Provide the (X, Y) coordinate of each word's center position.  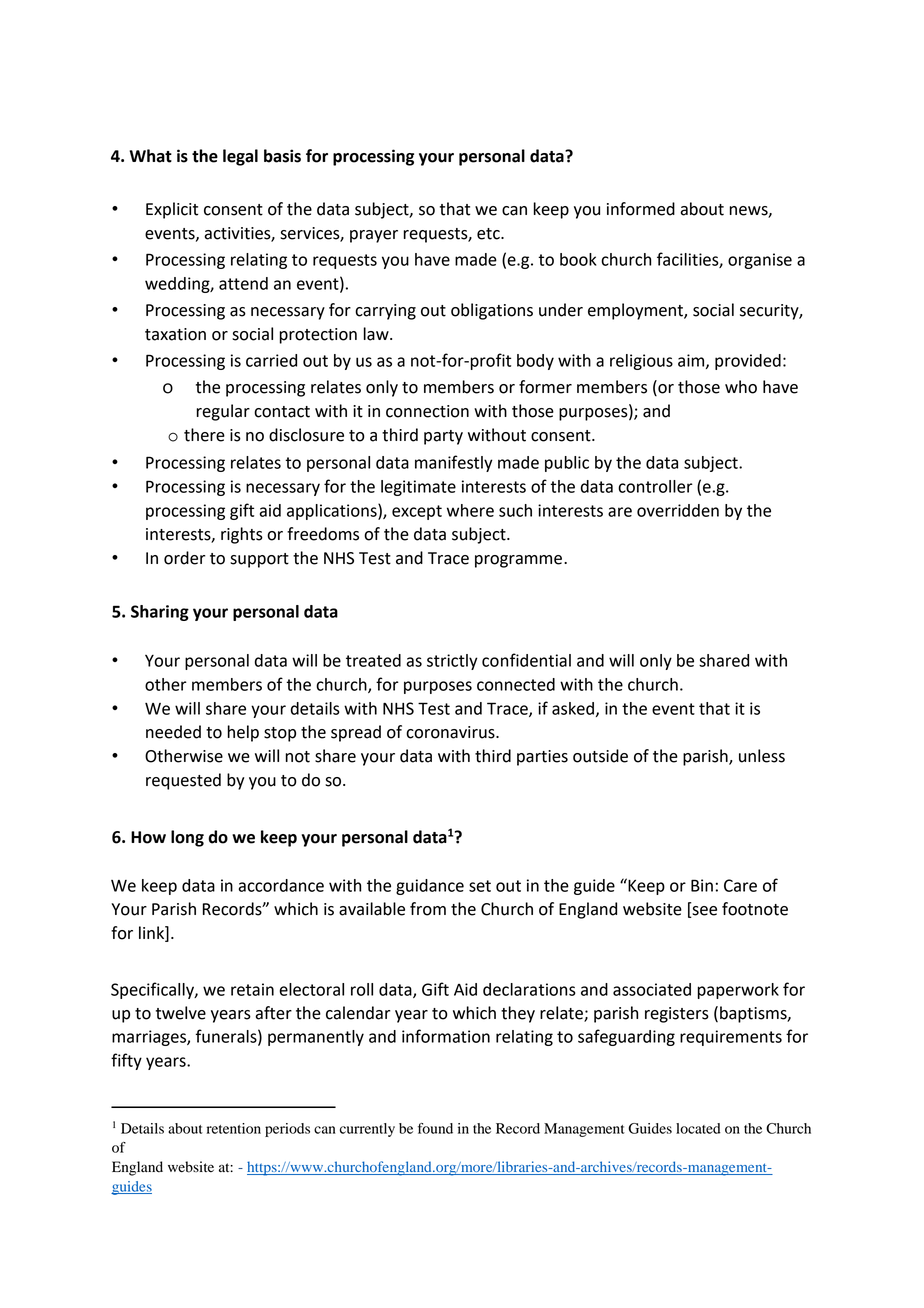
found (435, 1128)
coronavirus (451, 732)
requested (183, 781)
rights (242, 535)
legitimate (418, 488)
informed (641, 209)
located (698, 1128)
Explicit (172, 210)
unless (762, 756)
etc (489, 234)
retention (234, 1128)
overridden (678, 510)
